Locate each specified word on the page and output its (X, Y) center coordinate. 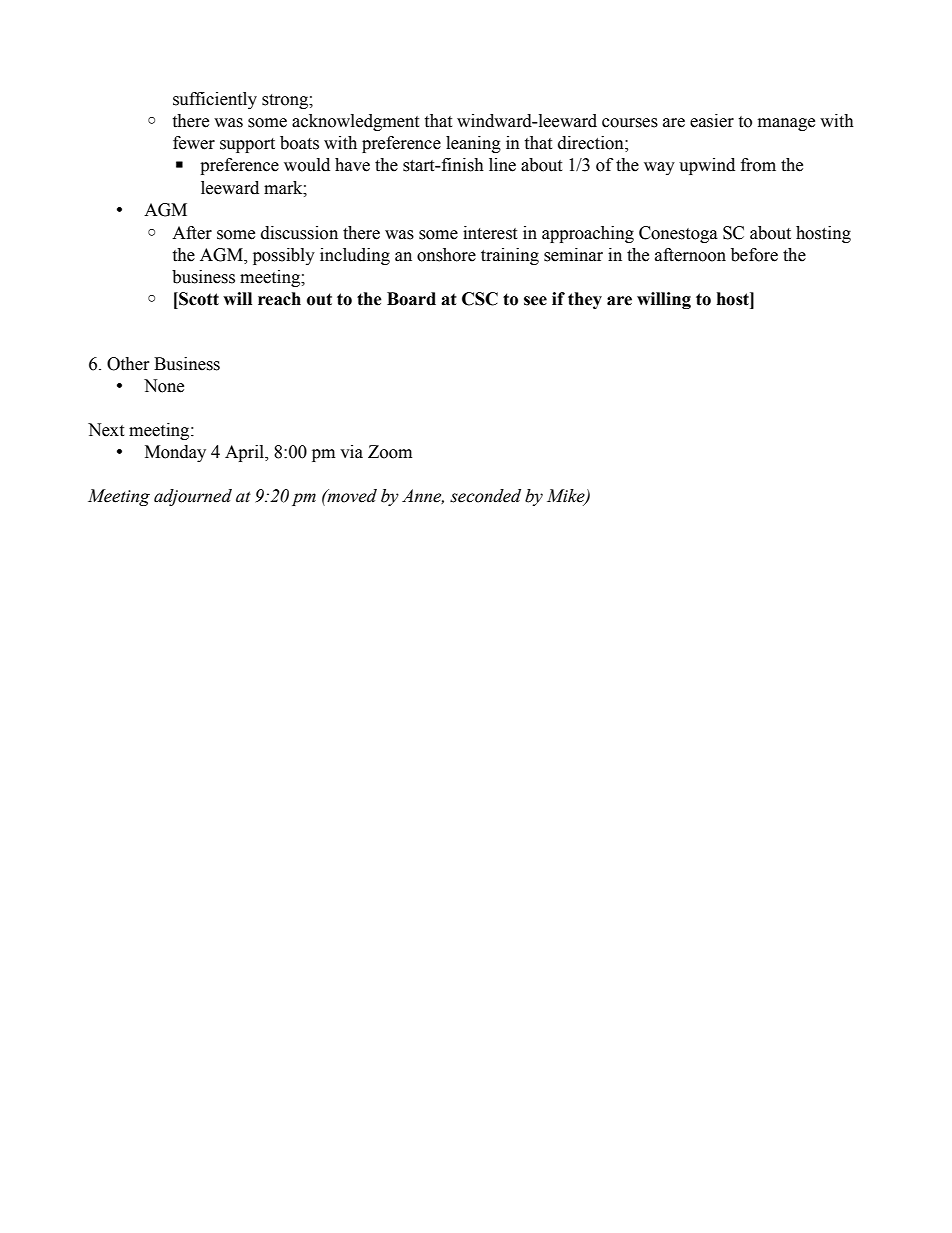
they (585, 300)
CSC (480, 299)
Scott (198, 299)
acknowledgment (355, 122)
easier (712, 121)
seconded (485, 496)
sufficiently (215, 100)
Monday (175, 453)
